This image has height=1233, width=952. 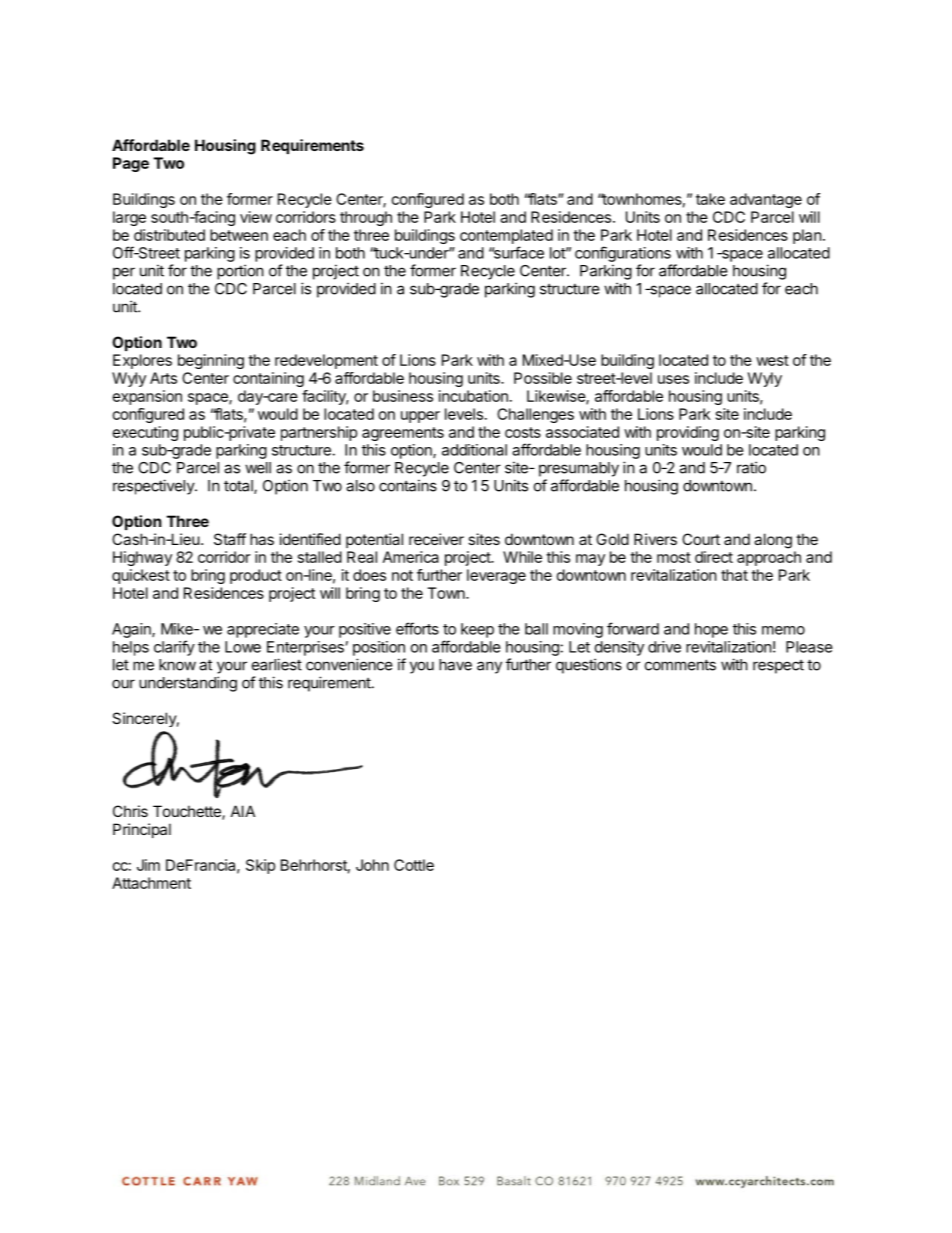 What do you see at coordinates (477, 630) in the image?
I see `keep` at bounding box center [477, 630].
